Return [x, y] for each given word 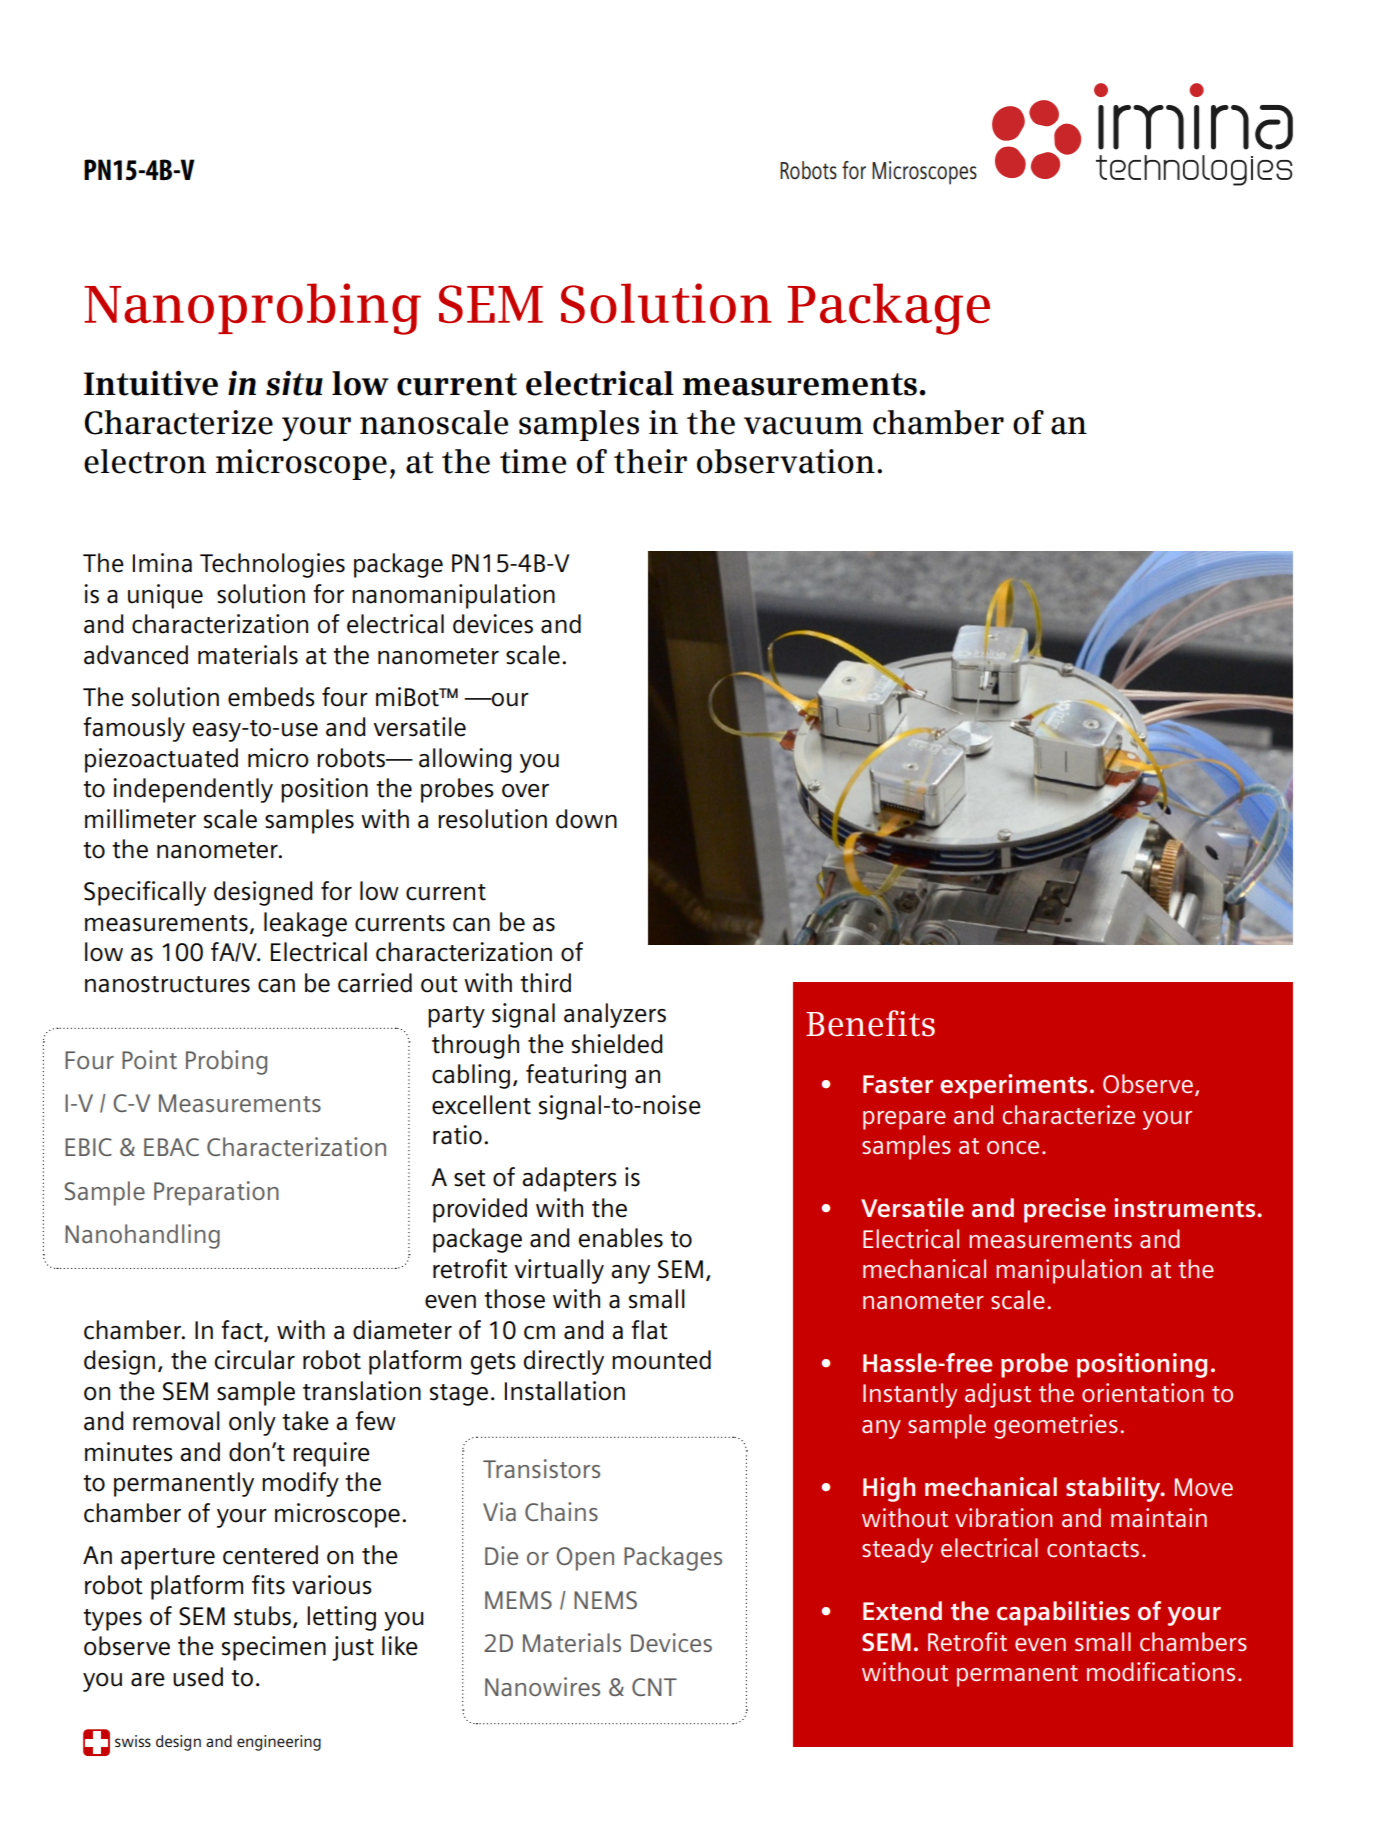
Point [149, 1059]
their [650, 461]
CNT [654, 1687]
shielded [617, 1044]
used [198, 1677]
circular [255, 1360]
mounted [661, 1360]
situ [294, 383]
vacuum [803, 426]
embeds [271, 697]
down [586, 819]
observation [786, 461]
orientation [1142, 1392]
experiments [1013, 1086]
